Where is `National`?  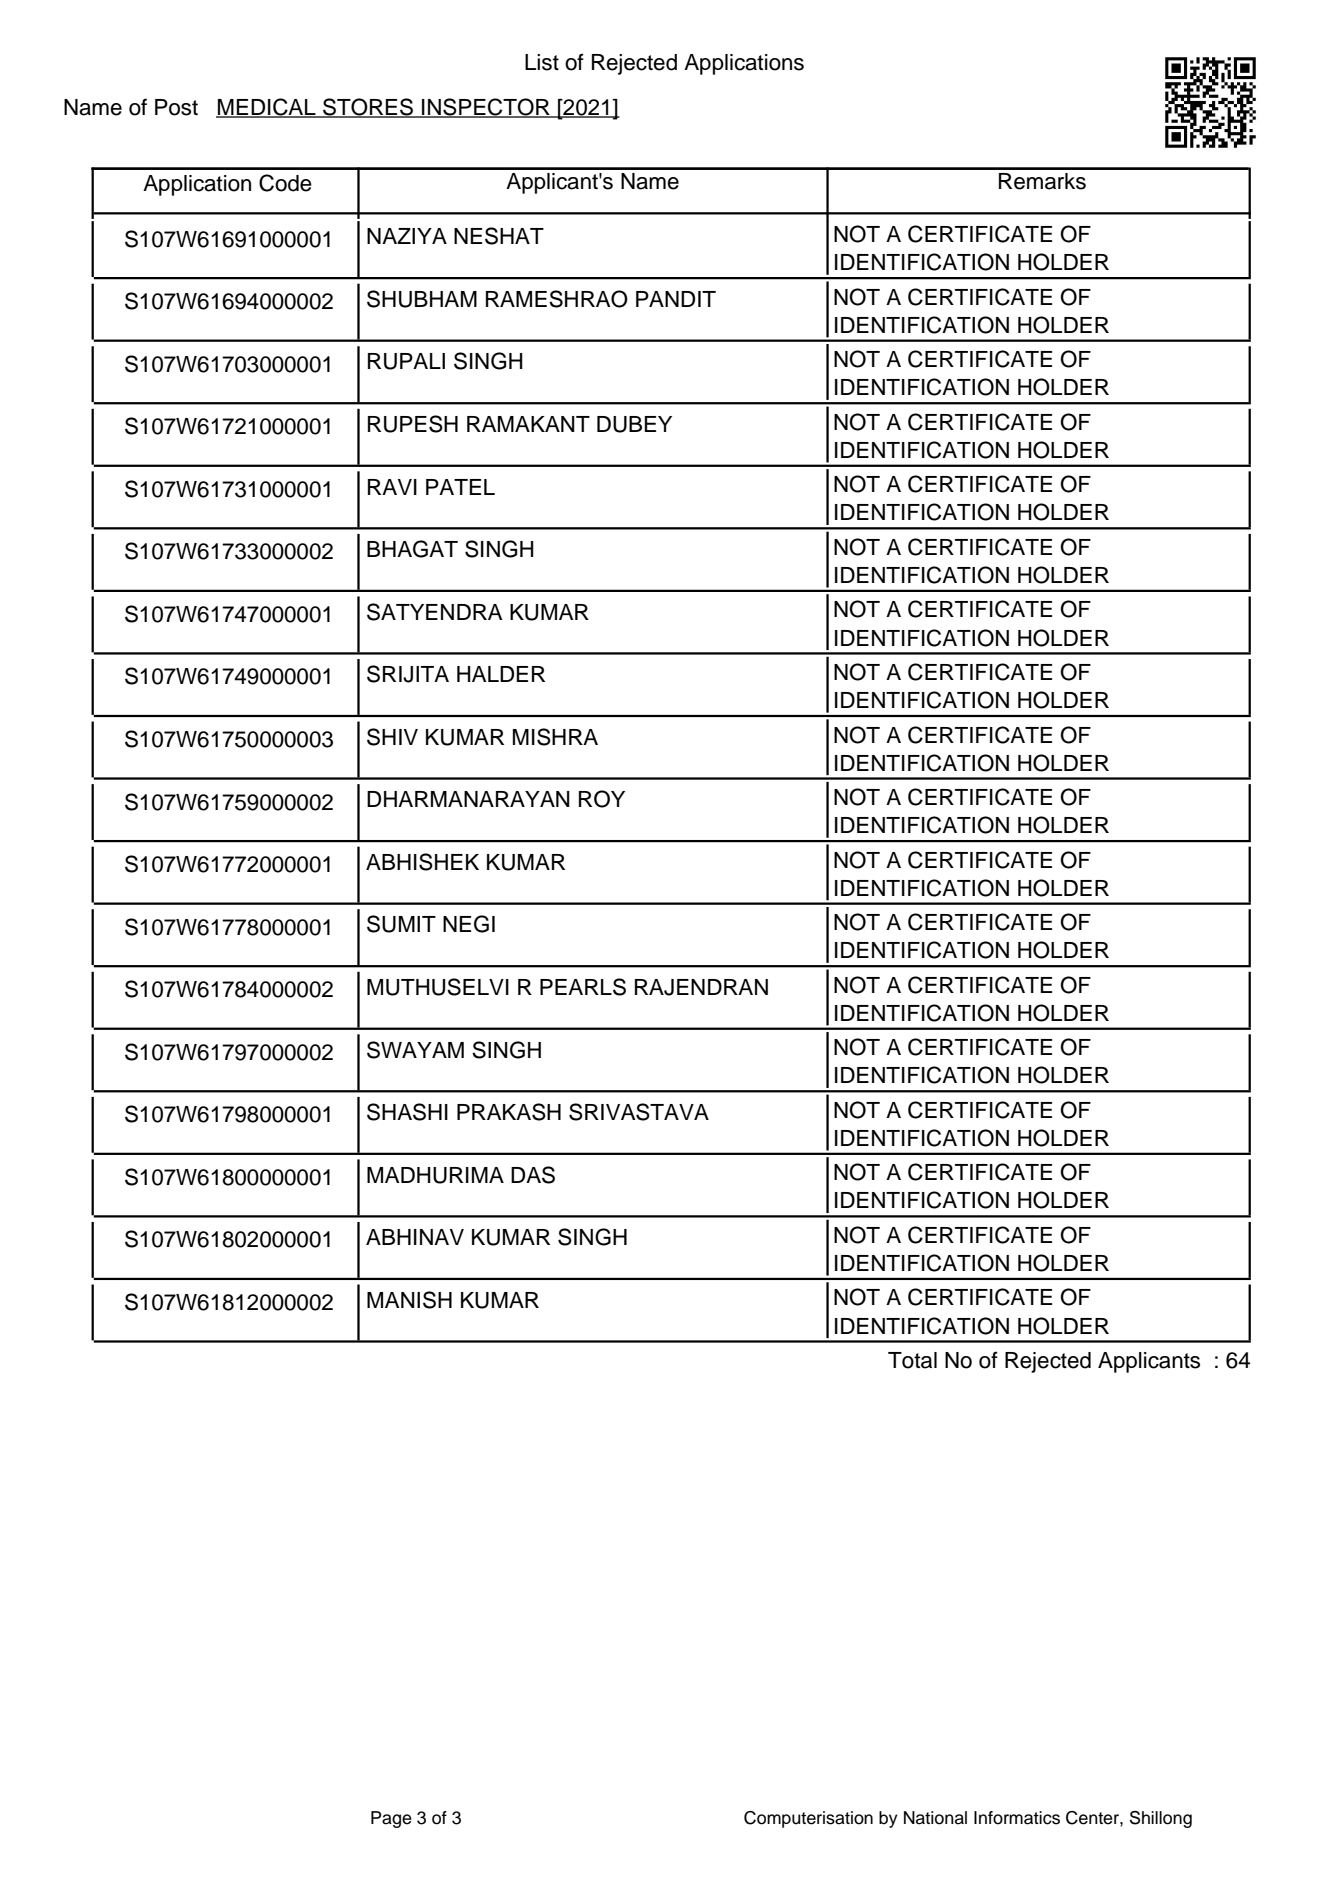
National is located at coordinates (935, 1818).
